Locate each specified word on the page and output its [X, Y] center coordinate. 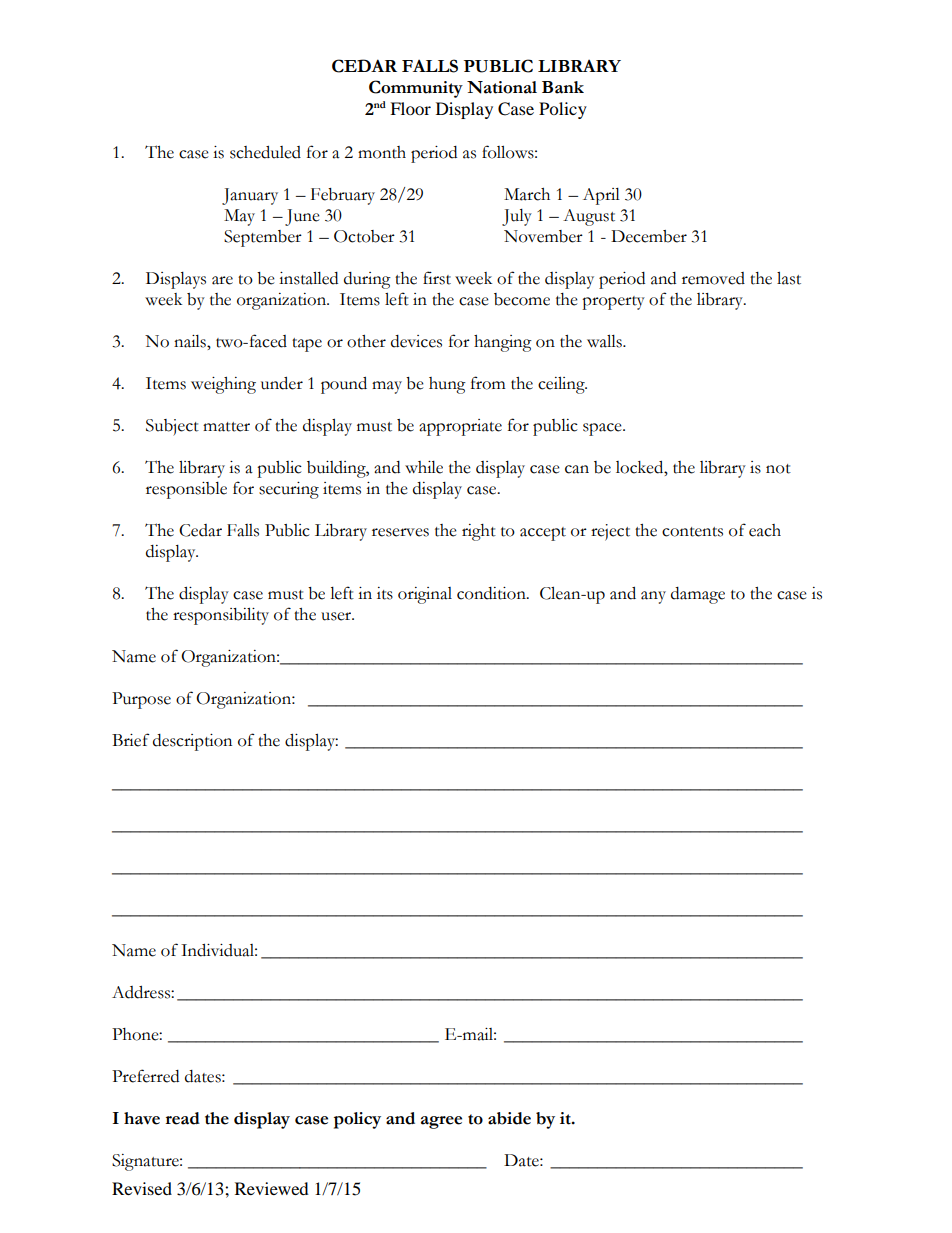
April [601, 196]
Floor [410, 108]
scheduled [265, 152]
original [425, 595]
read [183, 1118]
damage [698, 595]
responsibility [221, 616]
